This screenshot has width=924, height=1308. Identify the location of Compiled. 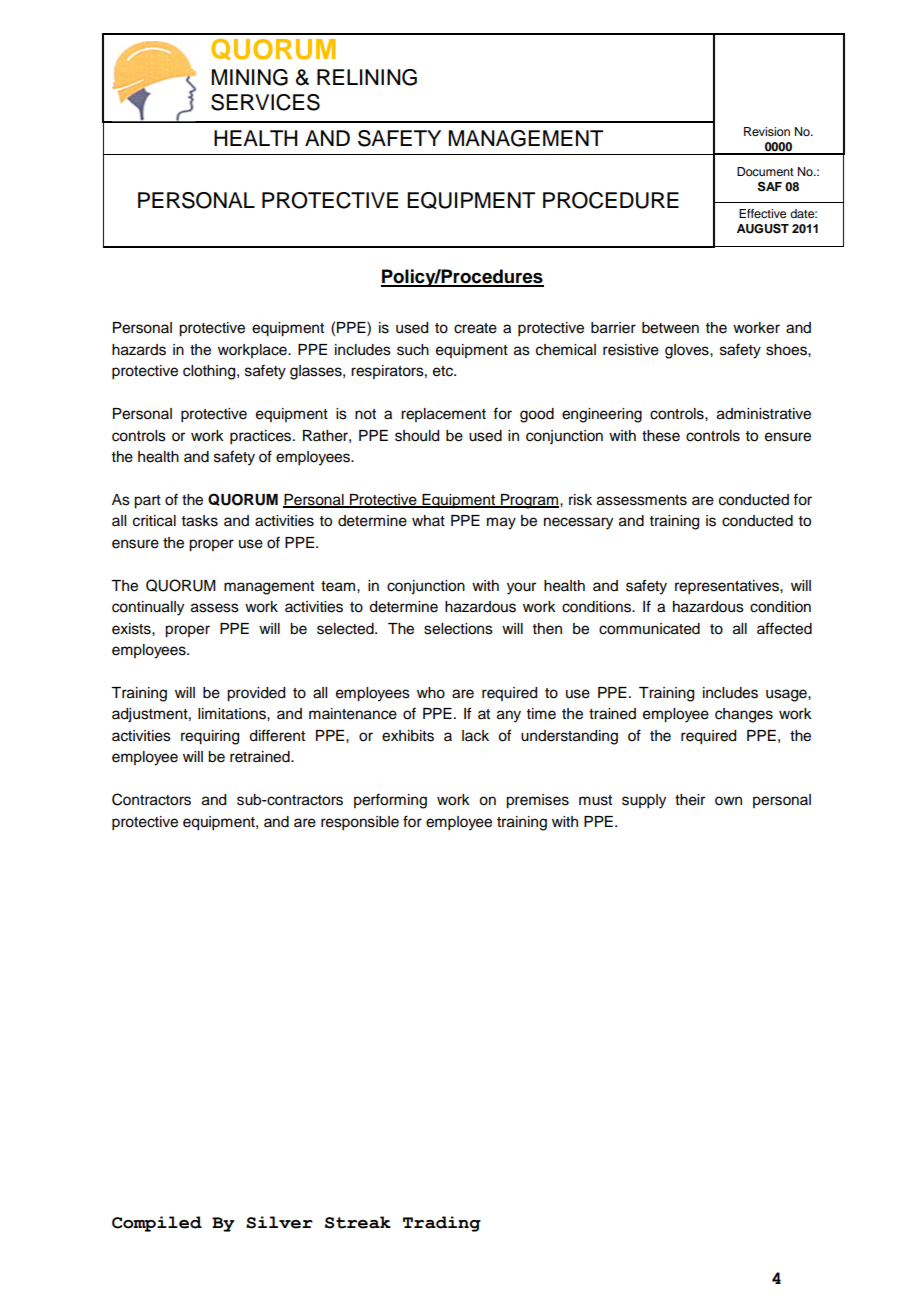
(157, 1224).
